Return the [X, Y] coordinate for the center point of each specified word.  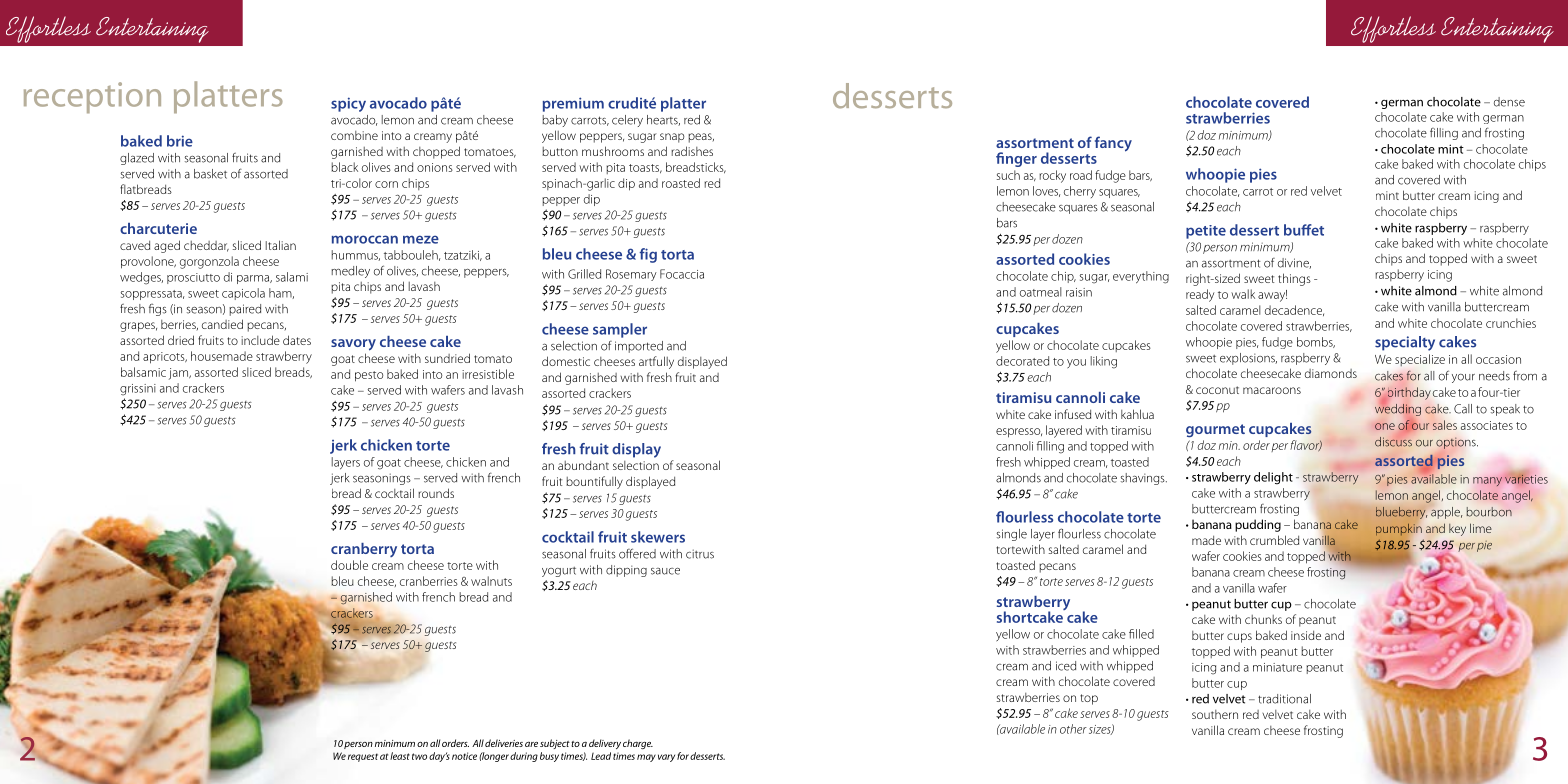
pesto [369, 376]
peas [701, 138]
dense [1509, 102]
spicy [348, 104]
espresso [1019, 433]
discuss [1393, 442]
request [363, 757]
